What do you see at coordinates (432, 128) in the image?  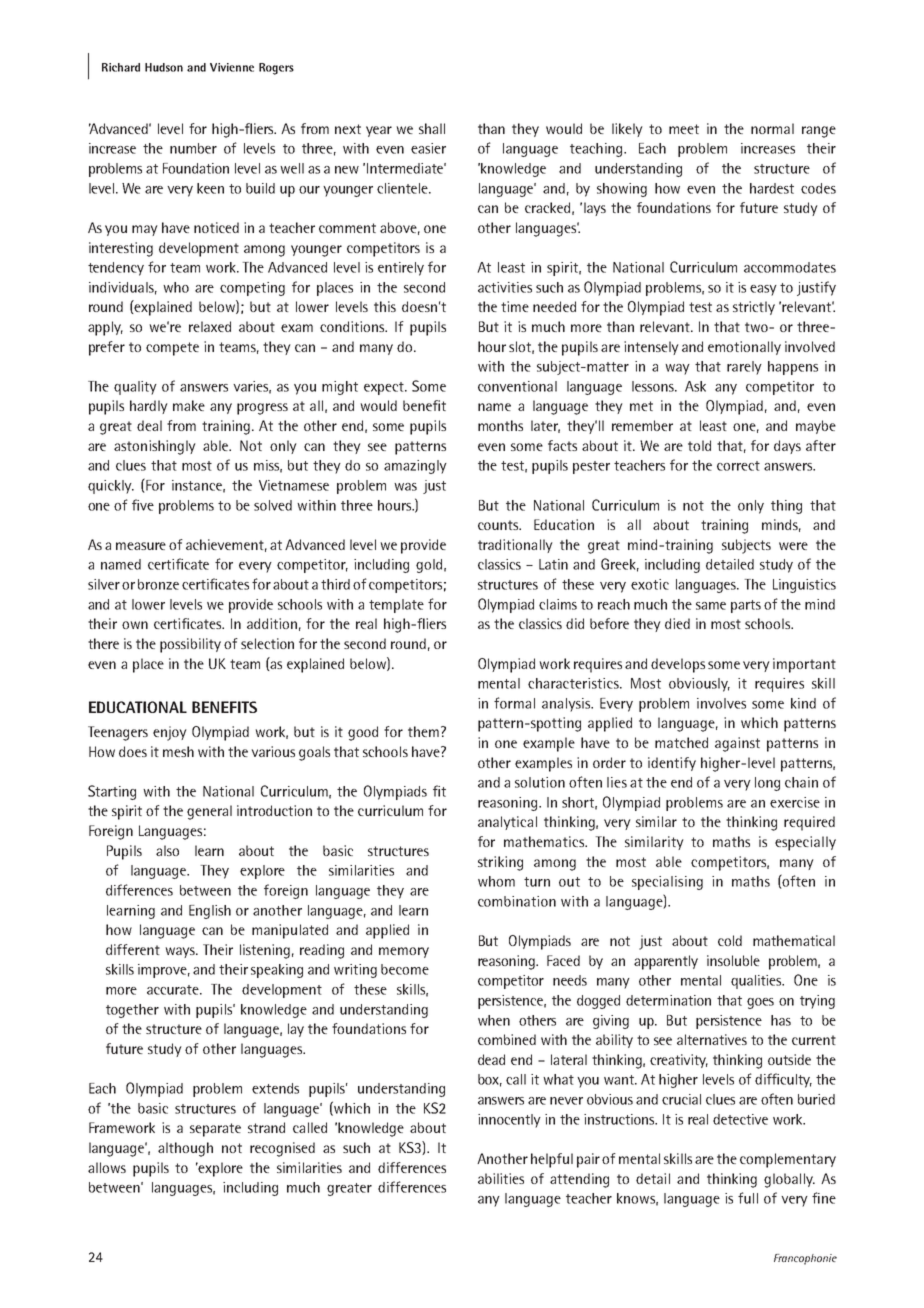 I see `shall` at bounding box center [432, 128].
